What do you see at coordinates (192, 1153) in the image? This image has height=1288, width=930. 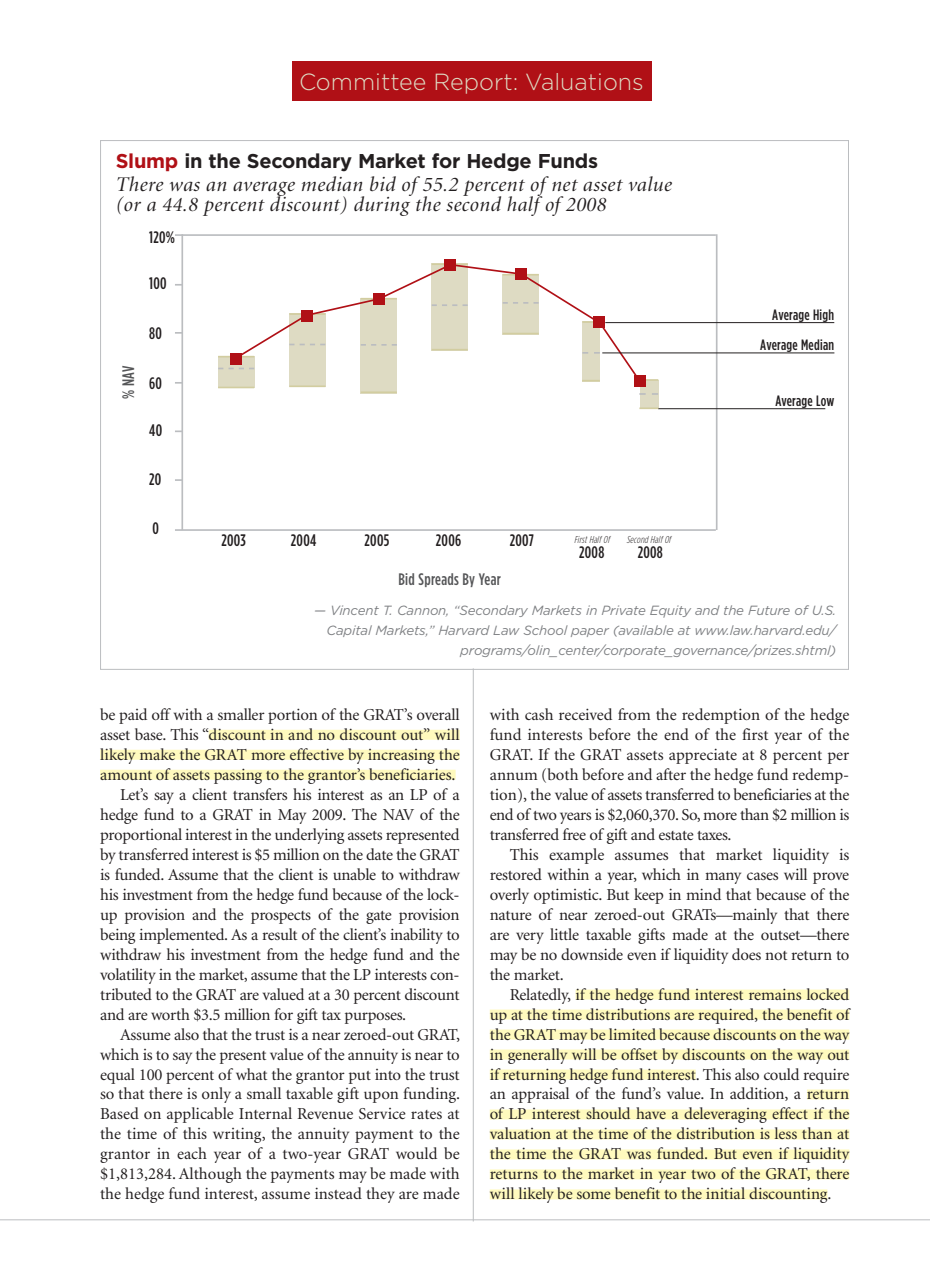 I see `each` at bounding box center [192, 1153].
